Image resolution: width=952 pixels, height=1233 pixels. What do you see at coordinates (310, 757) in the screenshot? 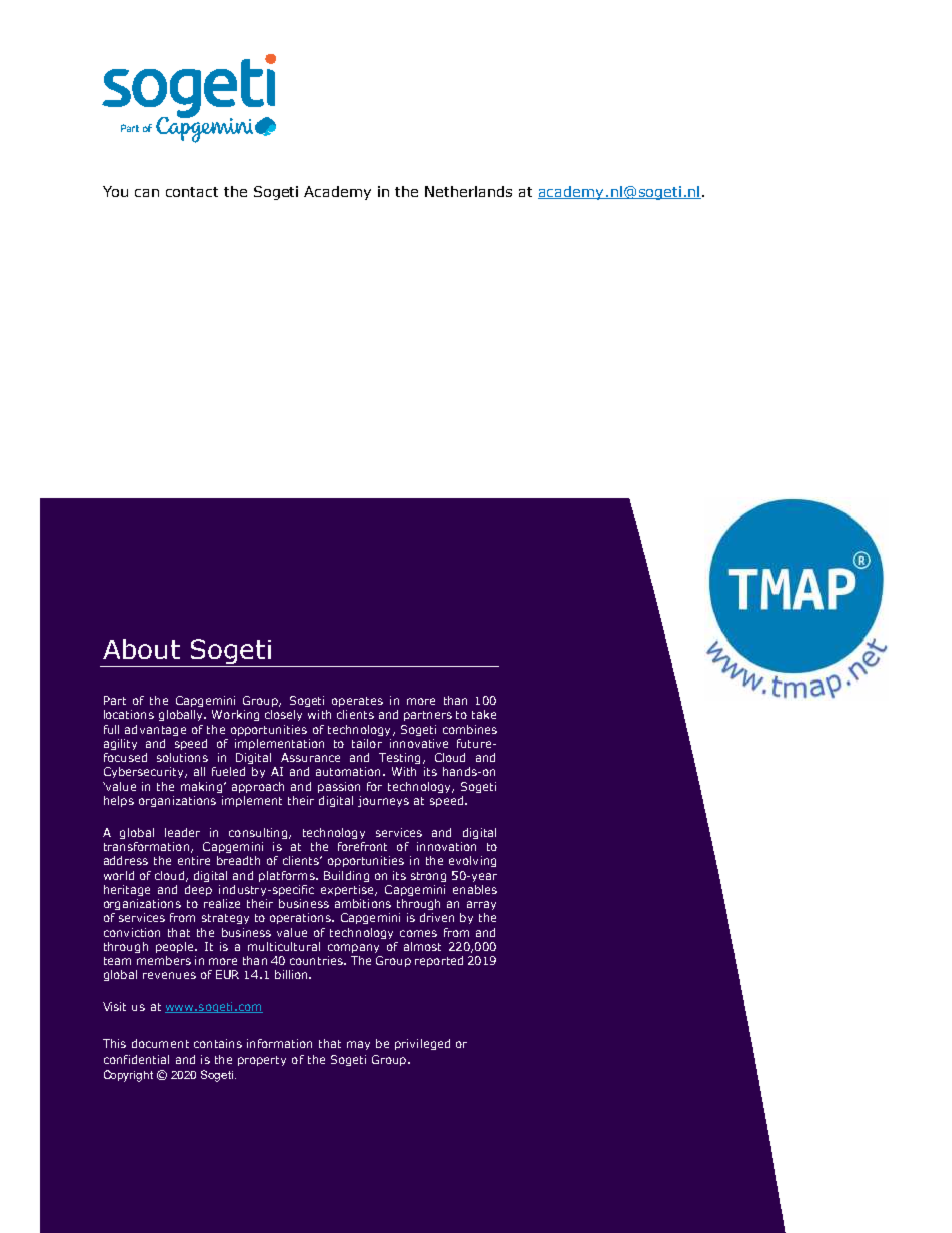
I see `Assurance` at bounding box center [310, 757].
